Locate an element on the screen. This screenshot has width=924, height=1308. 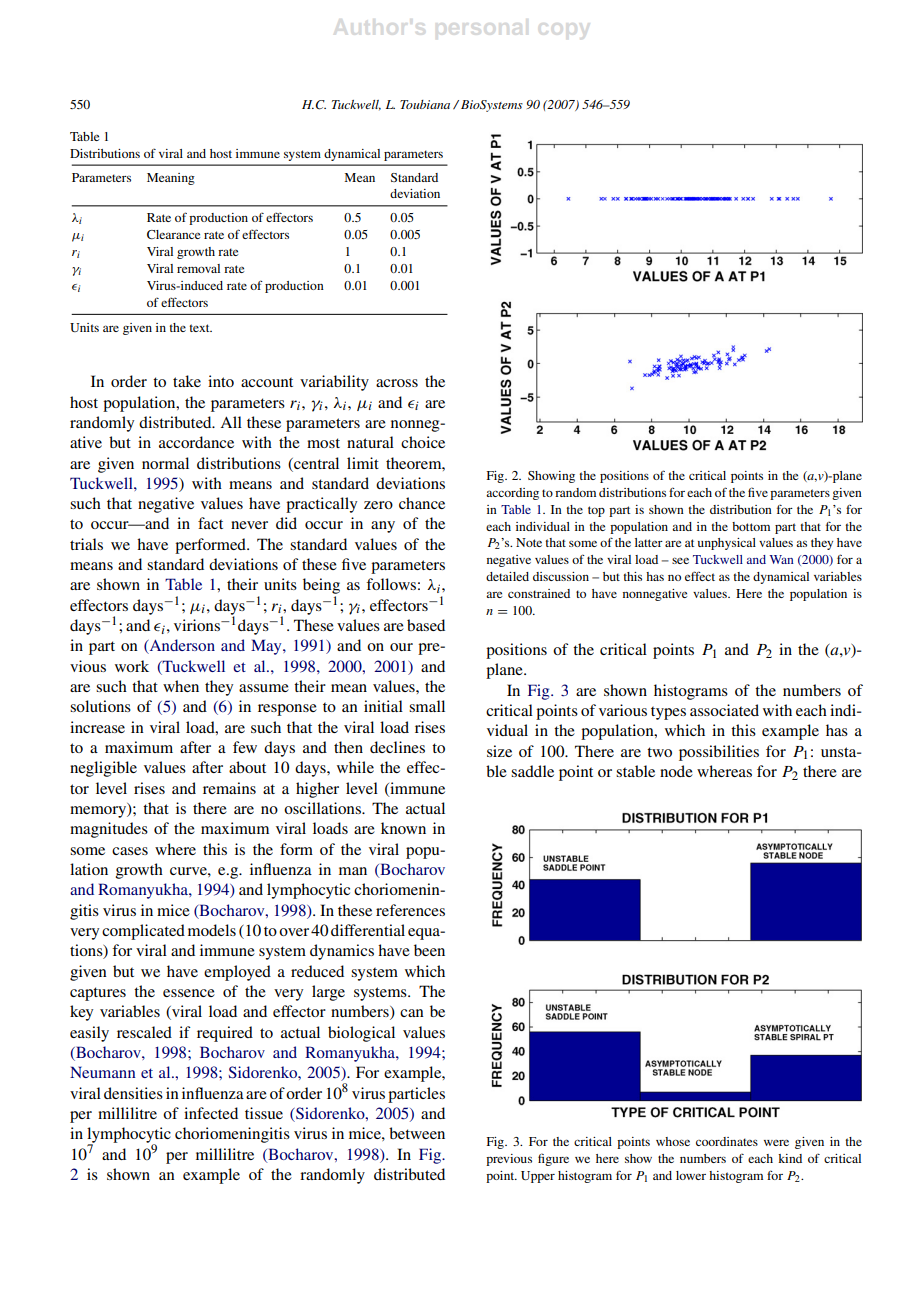
infected is located at coordinates (211, 1113).
